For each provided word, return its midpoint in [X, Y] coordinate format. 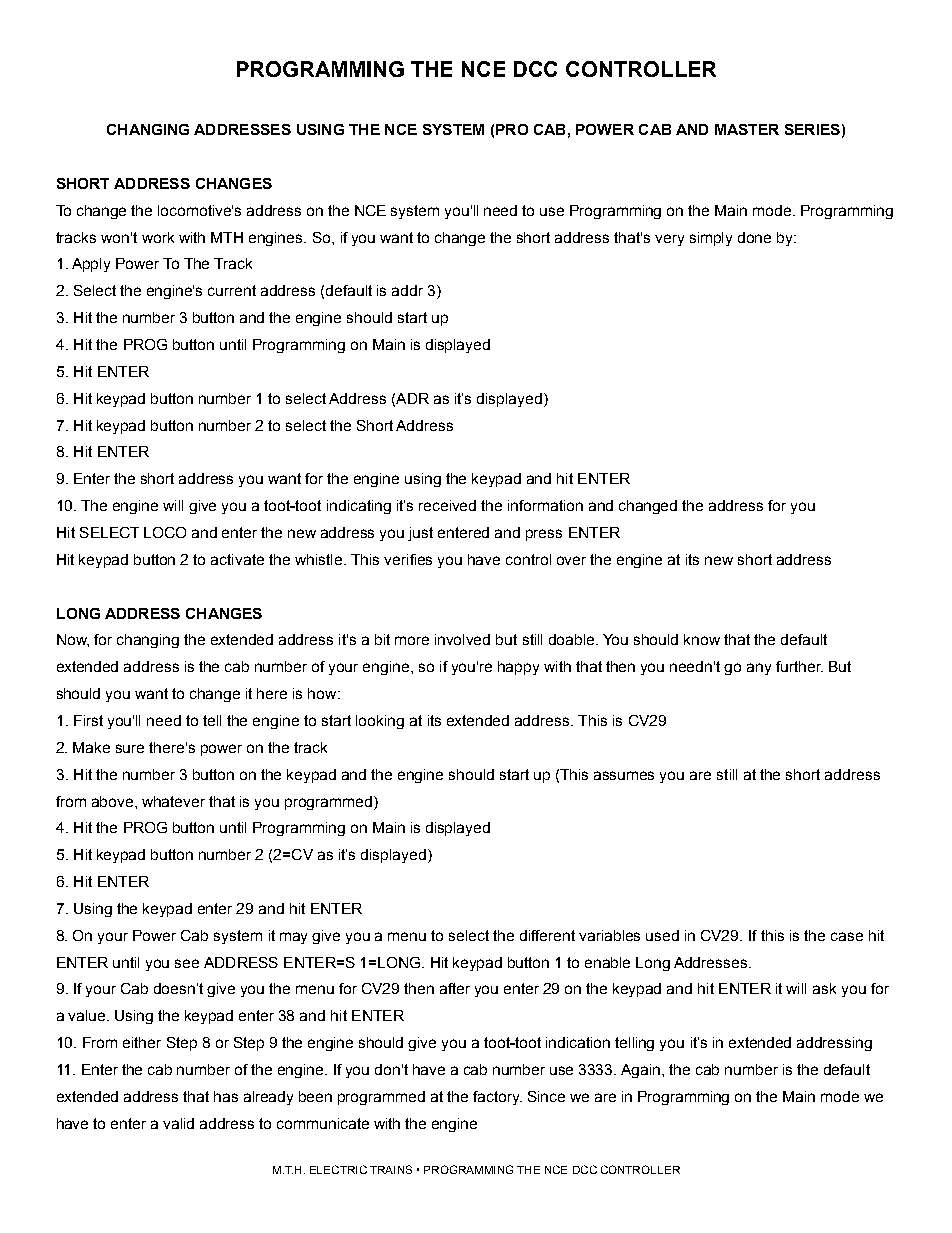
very [669, 240]
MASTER [747, 129]
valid [178, 1123]
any [759, 669]
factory [497, 1098]
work [158, 237]
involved [462, 639]
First [88, 720]
